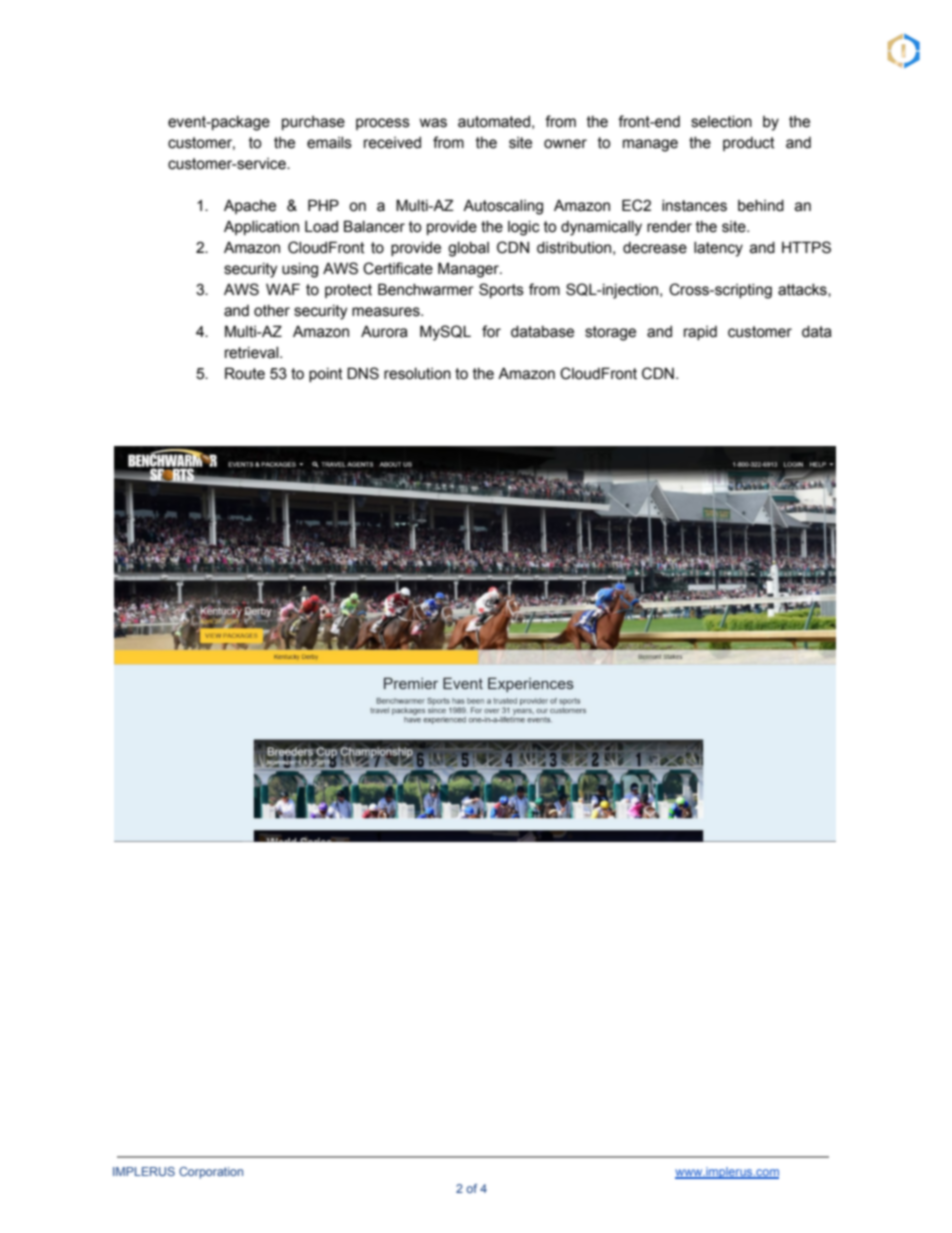 This screenshot has width=952, height=1233. Describe the element at coordinates (749, 144) in the screenshot. I see `product` at that location.
